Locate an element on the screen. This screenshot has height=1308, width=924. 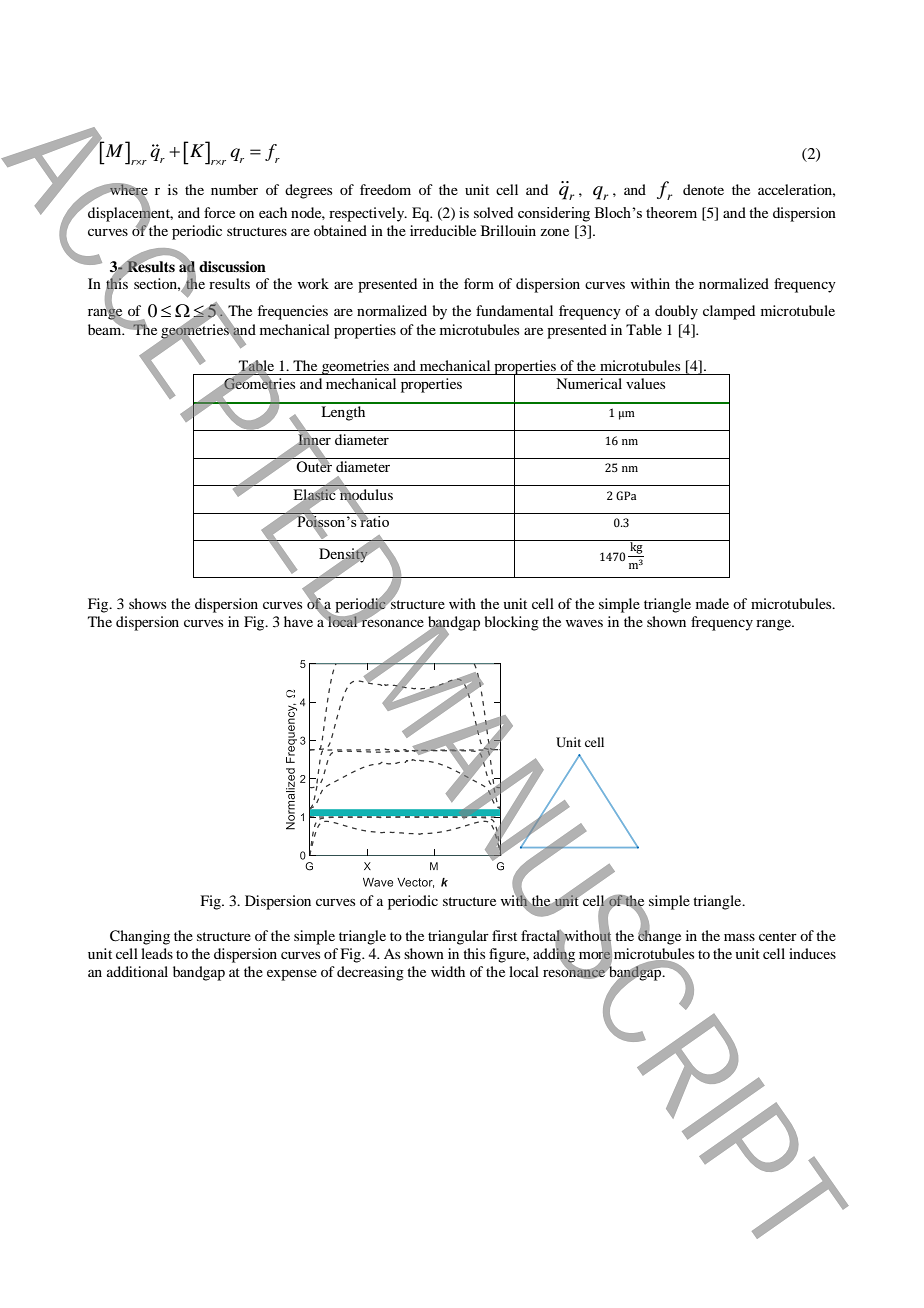
frequencies is located at coordinates (293, 312).
